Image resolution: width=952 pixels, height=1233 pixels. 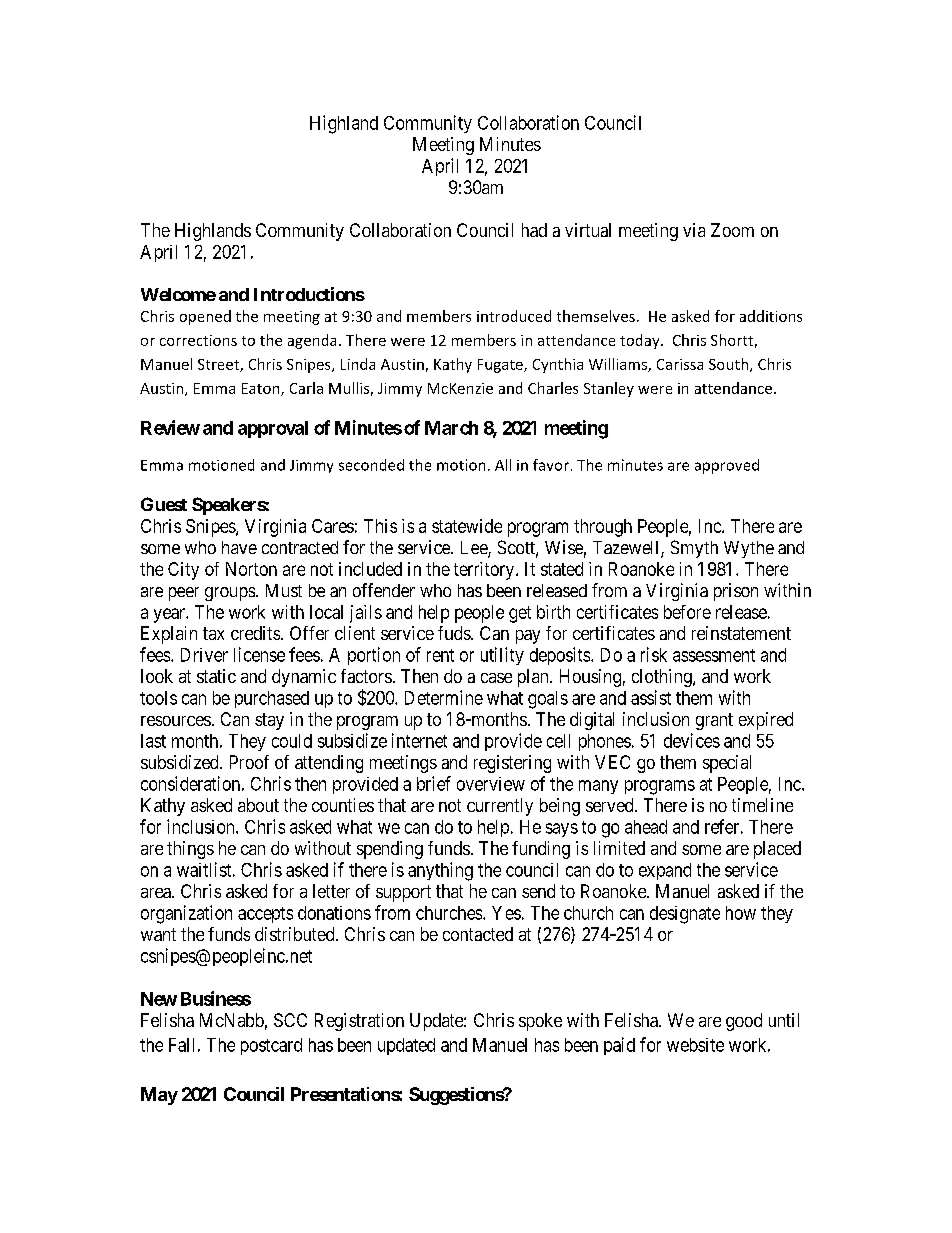 I want to click on Fall, so click(x=181, y=1045).
